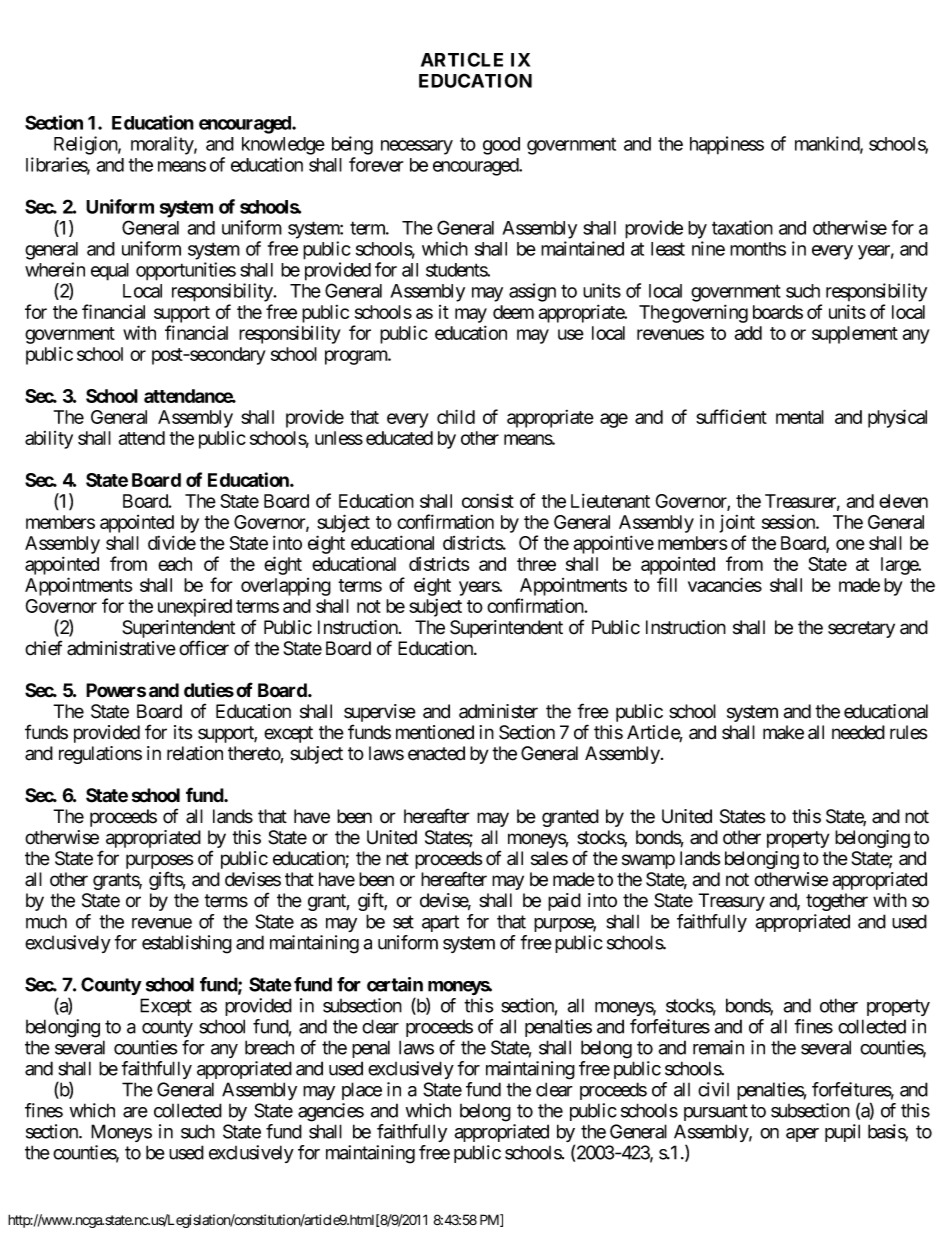 This document has height=1233, width=952. What do you see at coordinates (283, 146) in the document?
I see `knowledge` at bounding box center [283, 146].
